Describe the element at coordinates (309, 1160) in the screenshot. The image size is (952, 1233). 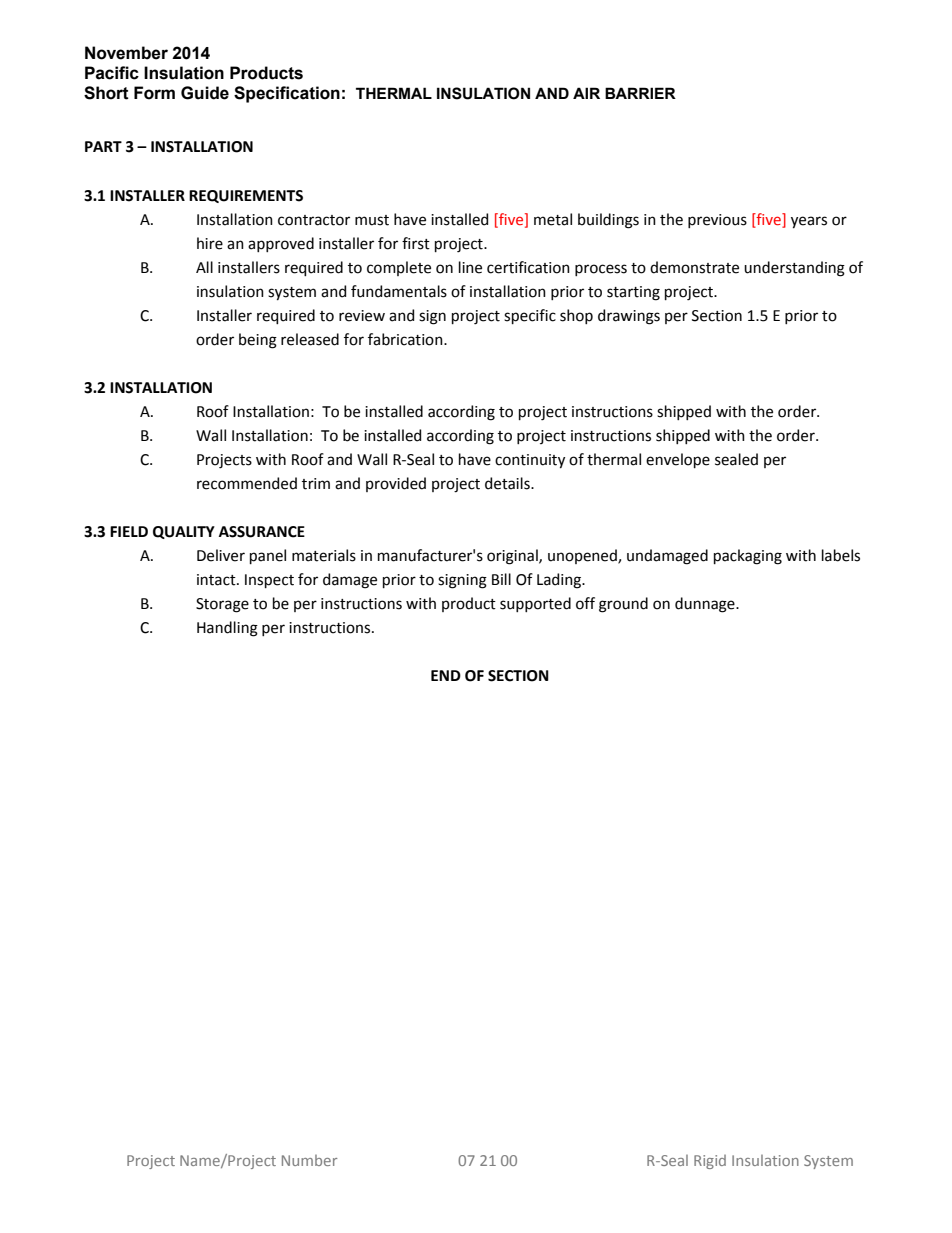
I see `Number` at that location.
